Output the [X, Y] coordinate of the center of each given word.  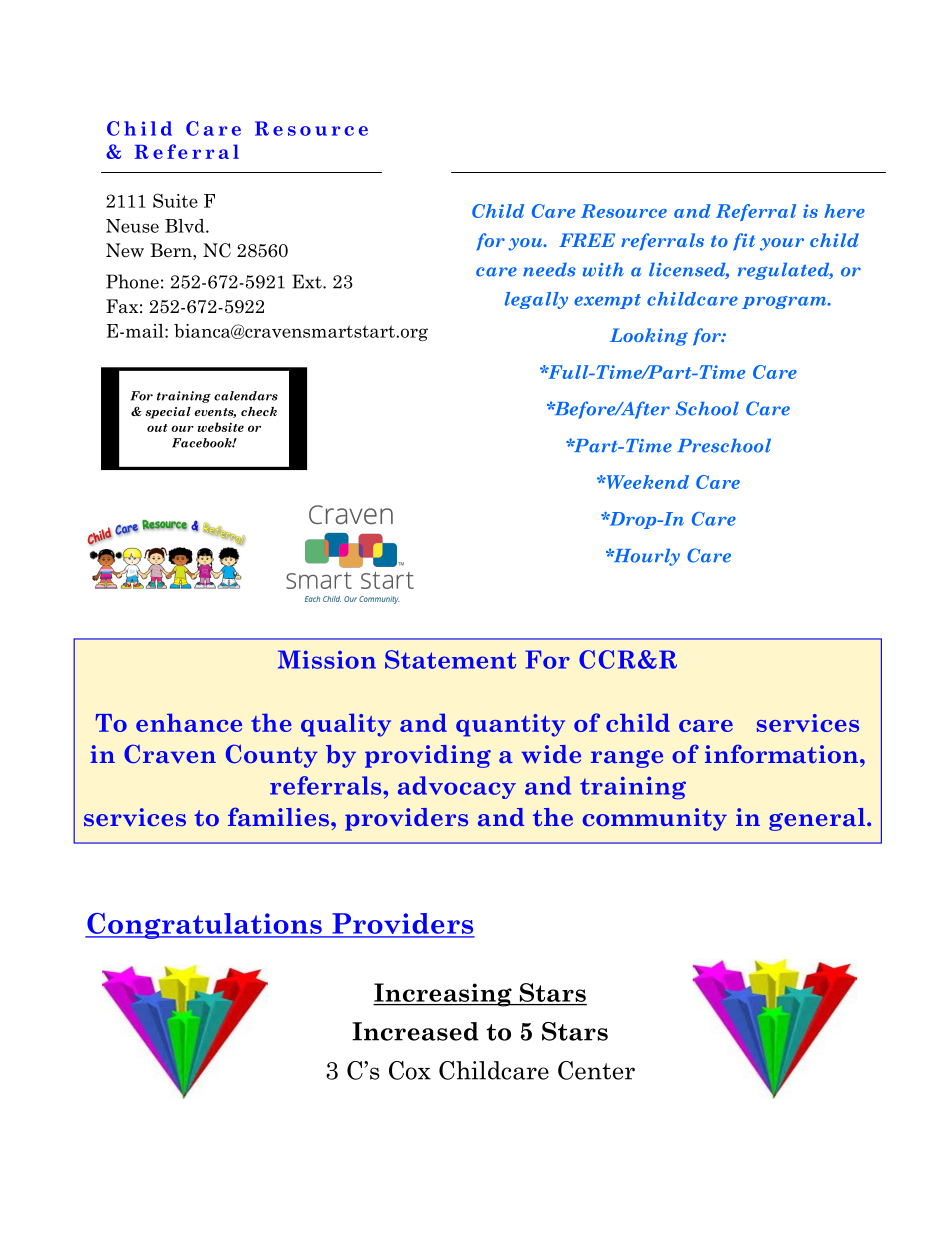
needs [549, 270]
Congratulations [204, 926]
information [783, 754]
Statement [450, 659]
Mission [327, 659]
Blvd [186, 226]
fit [744, 242]
